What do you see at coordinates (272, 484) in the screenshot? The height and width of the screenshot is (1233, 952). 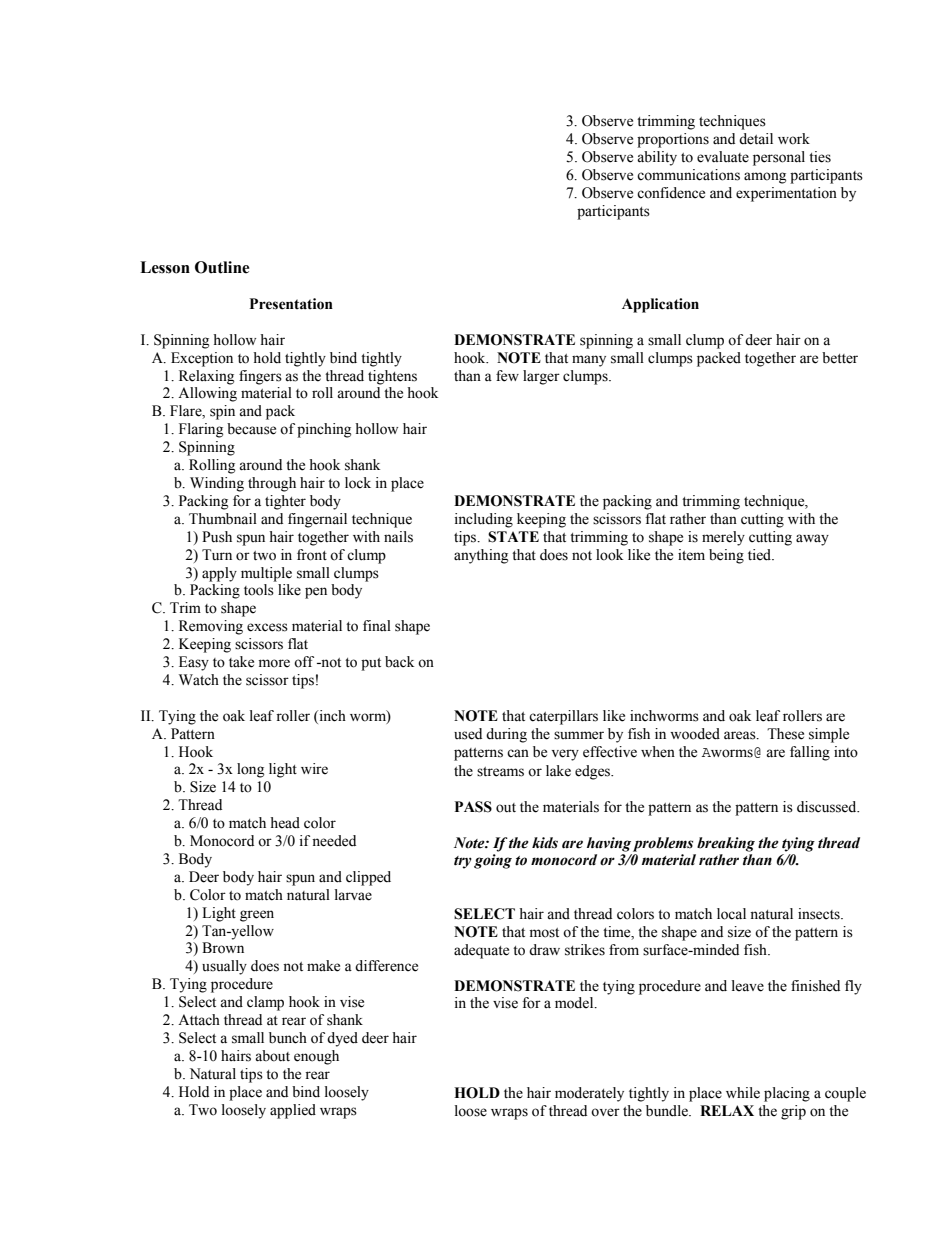 I see `through` at bounding box center [272, 484].
